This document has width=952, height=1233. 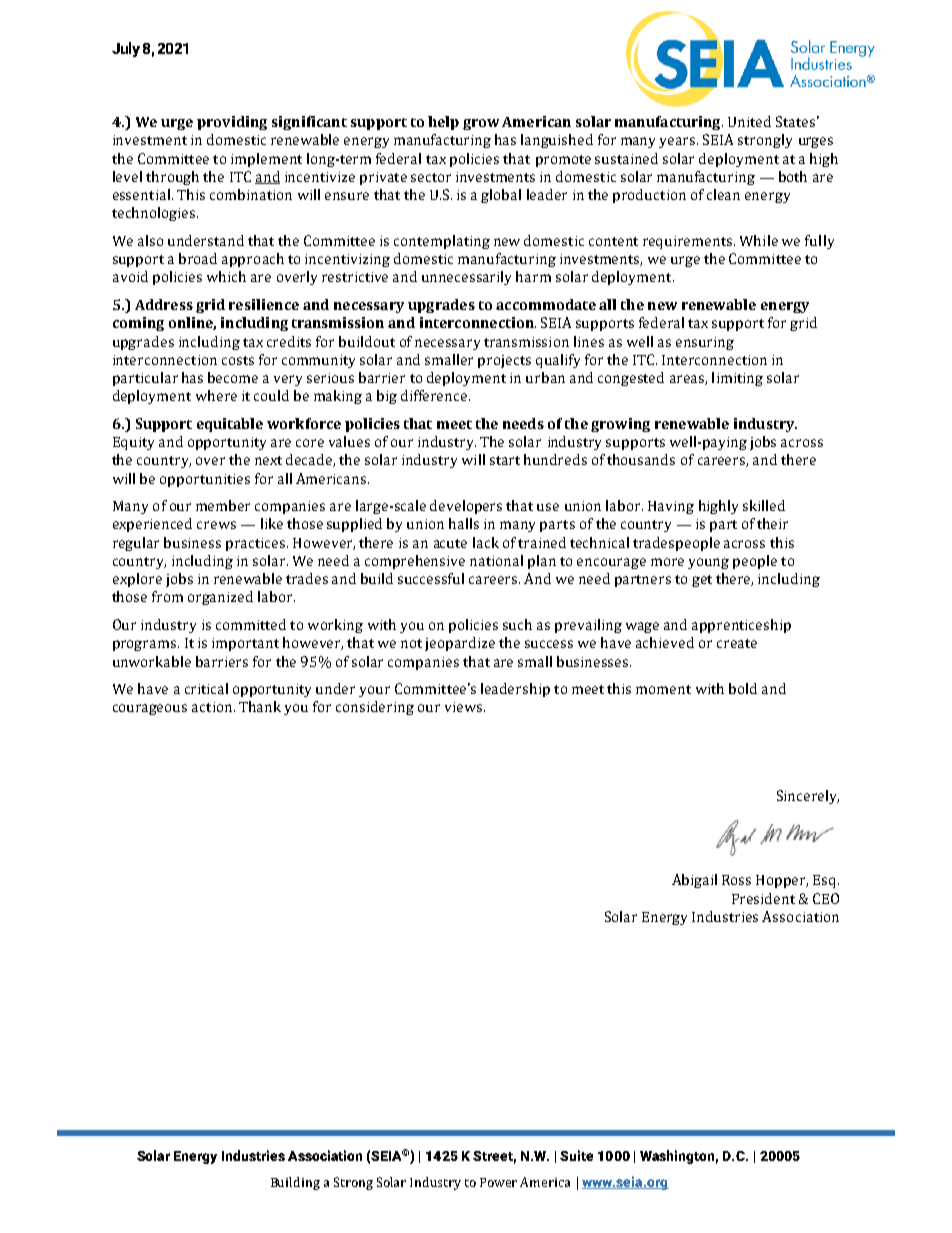 What do you see at coordinates (443, 123) in the document?
I see `help` at bounding box center [443, 123].
